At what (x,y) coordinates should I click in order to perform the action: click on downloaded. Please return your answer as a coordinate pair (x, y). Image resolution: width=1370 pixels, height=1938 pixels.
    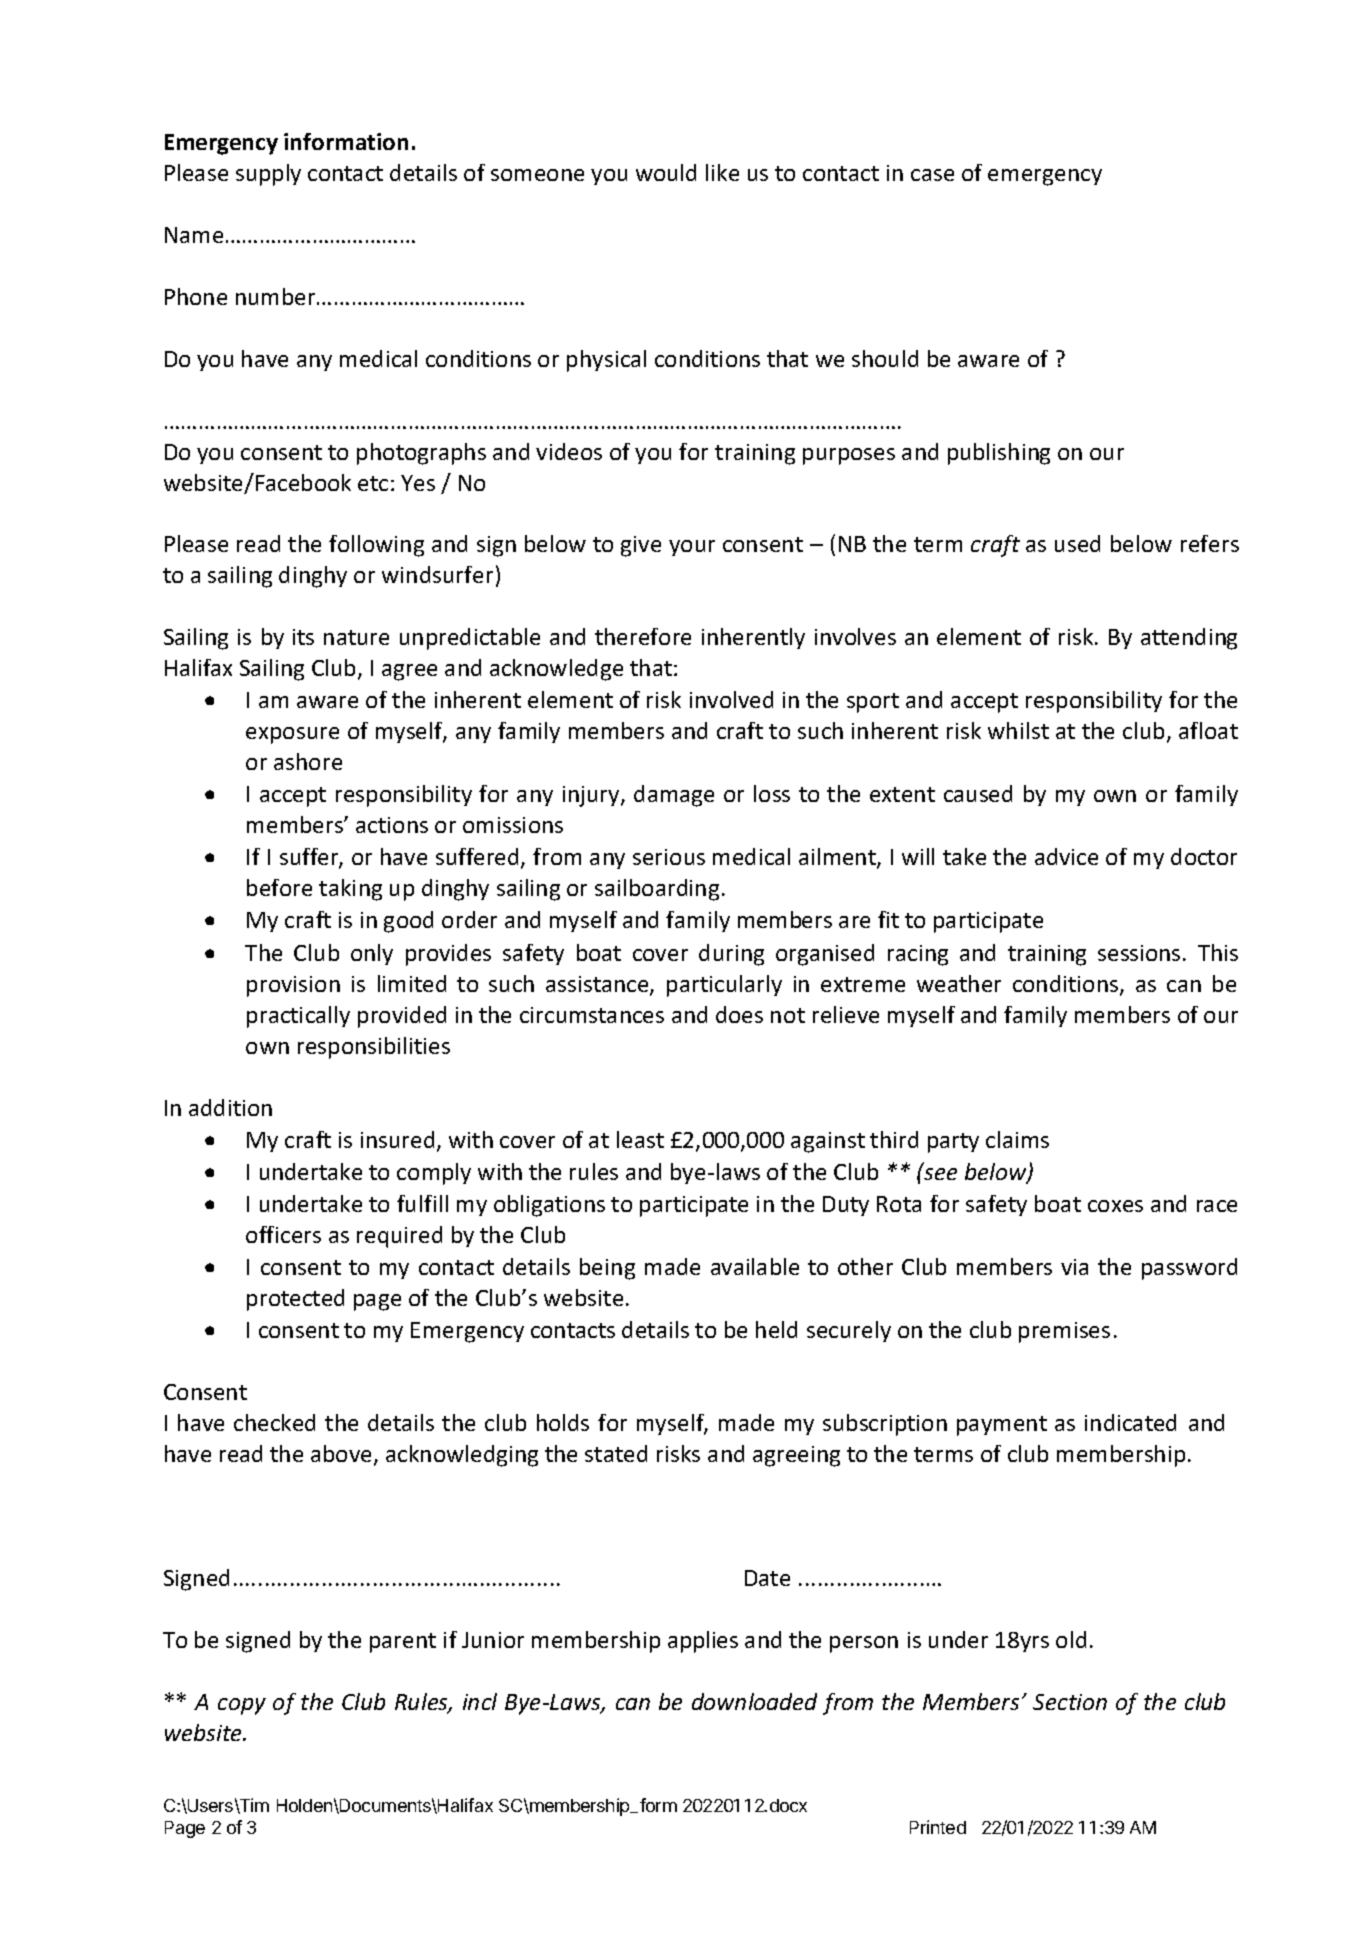
    Looking at the image, I should click on (754, 1701).
